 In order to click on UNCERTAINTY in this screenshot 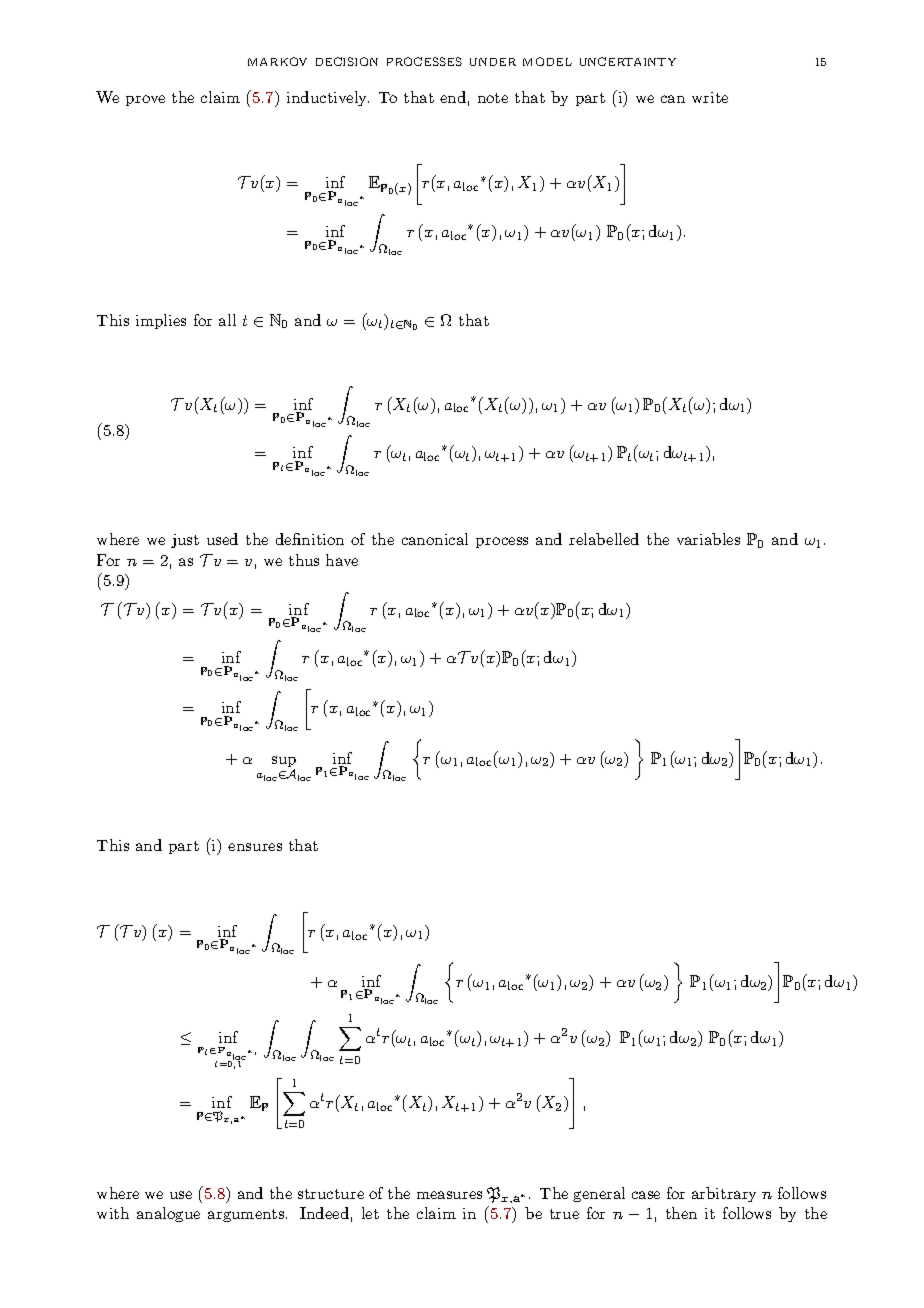, I will do `click(628, 61)`.
